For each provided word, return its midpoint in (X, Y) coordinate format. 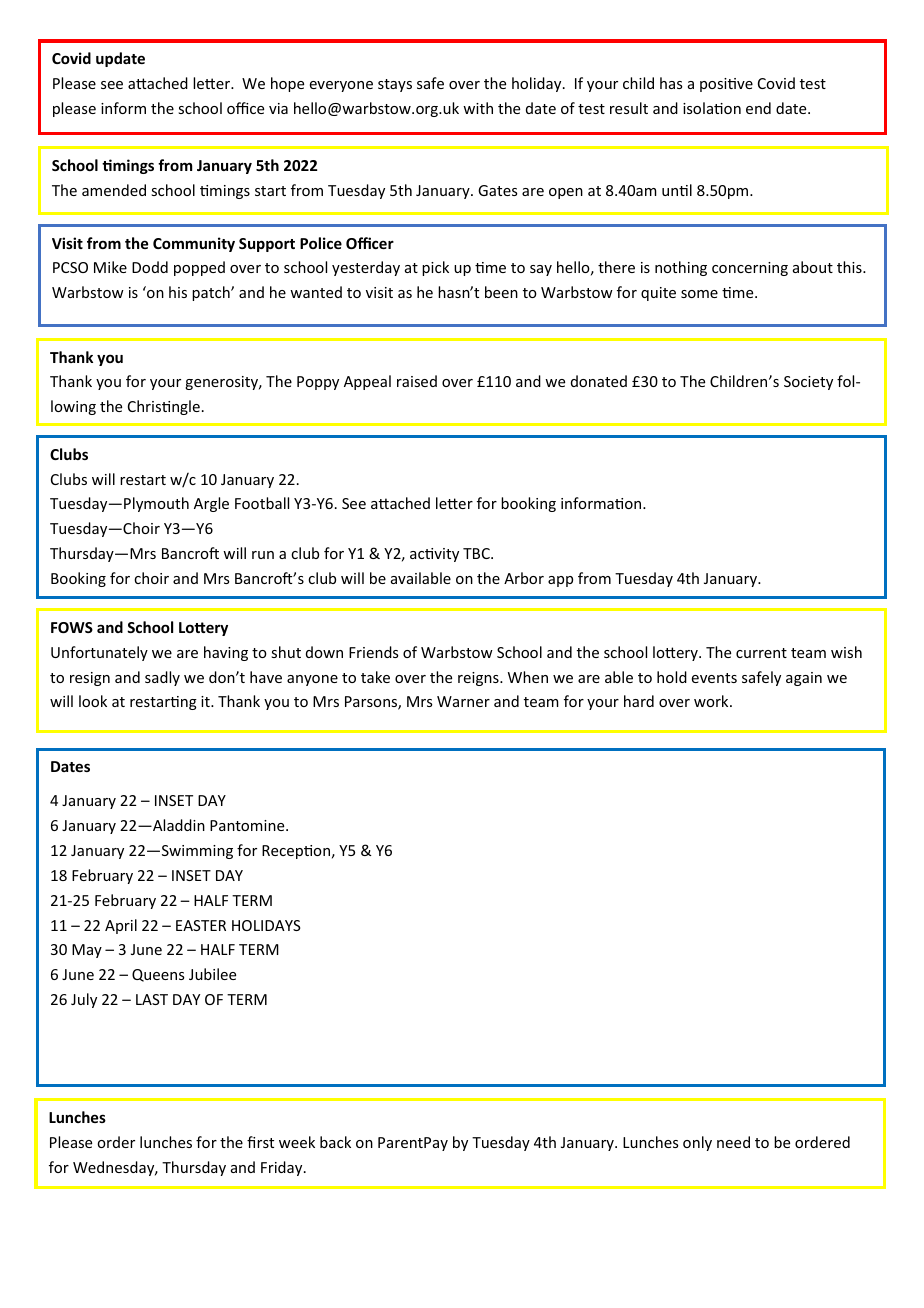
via (278, 108)
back (335, 1142)
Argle (211, 504)
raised (417, 381)
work (712, 701)
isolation (712, 108)
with (478, 108)
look (93, 701)
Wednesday (115, 1168)
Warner (463, 701)
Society (808, 383)
